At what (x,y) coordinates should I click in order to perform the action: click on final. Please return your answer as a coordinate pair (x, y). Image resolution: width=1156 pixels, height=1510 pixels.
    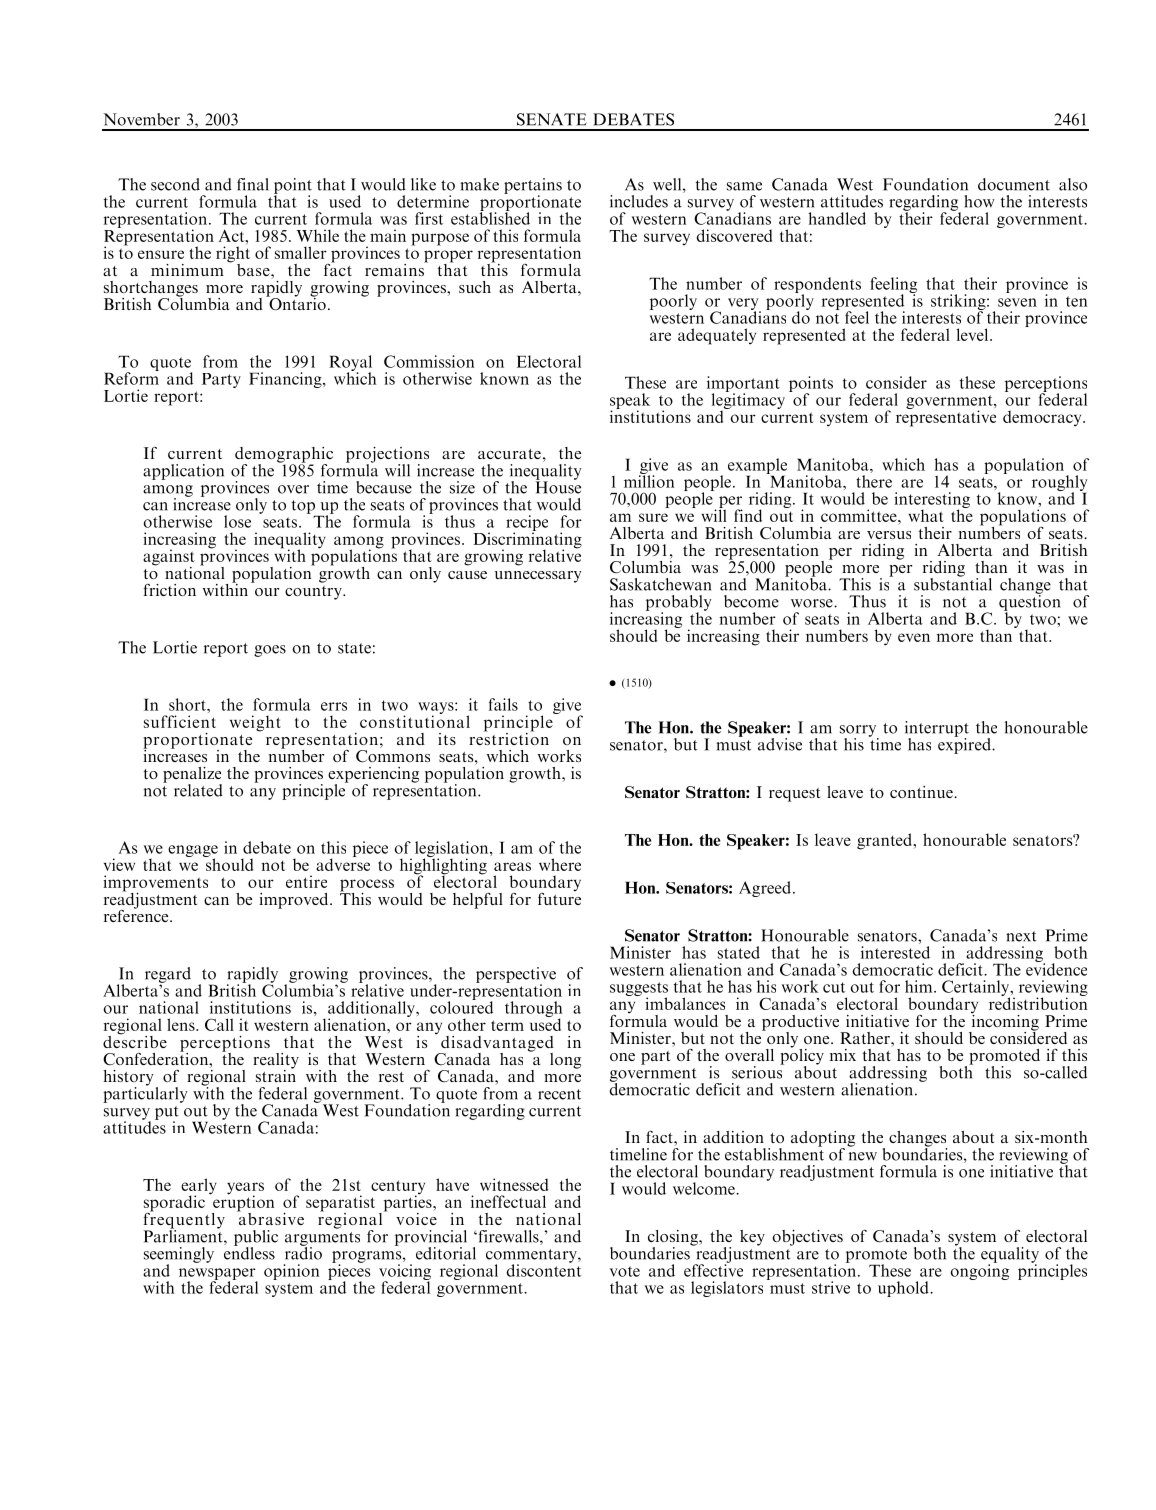
    Looking at the image, I should click on (253, 184).
